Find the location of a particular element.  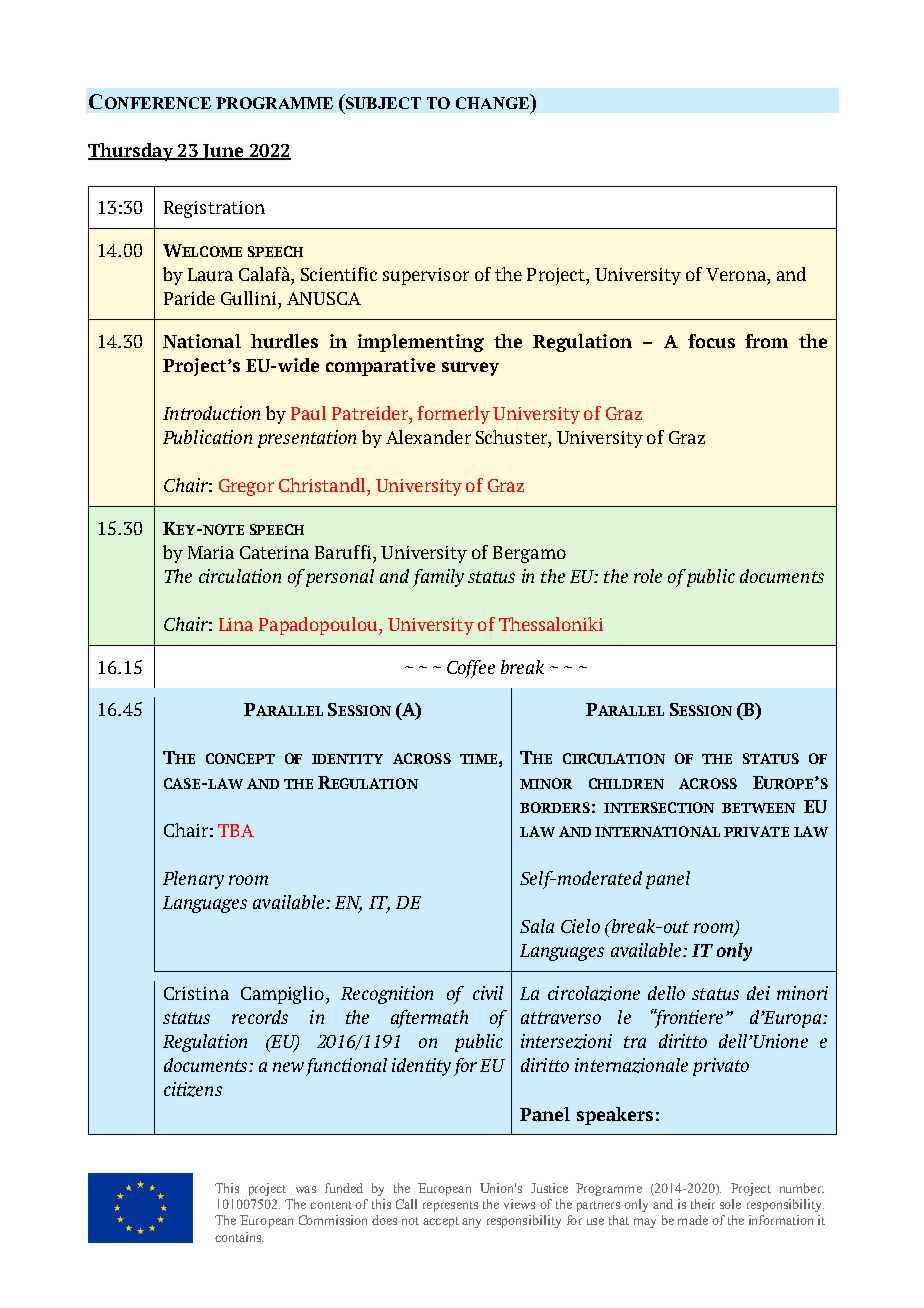

role is located at coordinates (648, 576).
